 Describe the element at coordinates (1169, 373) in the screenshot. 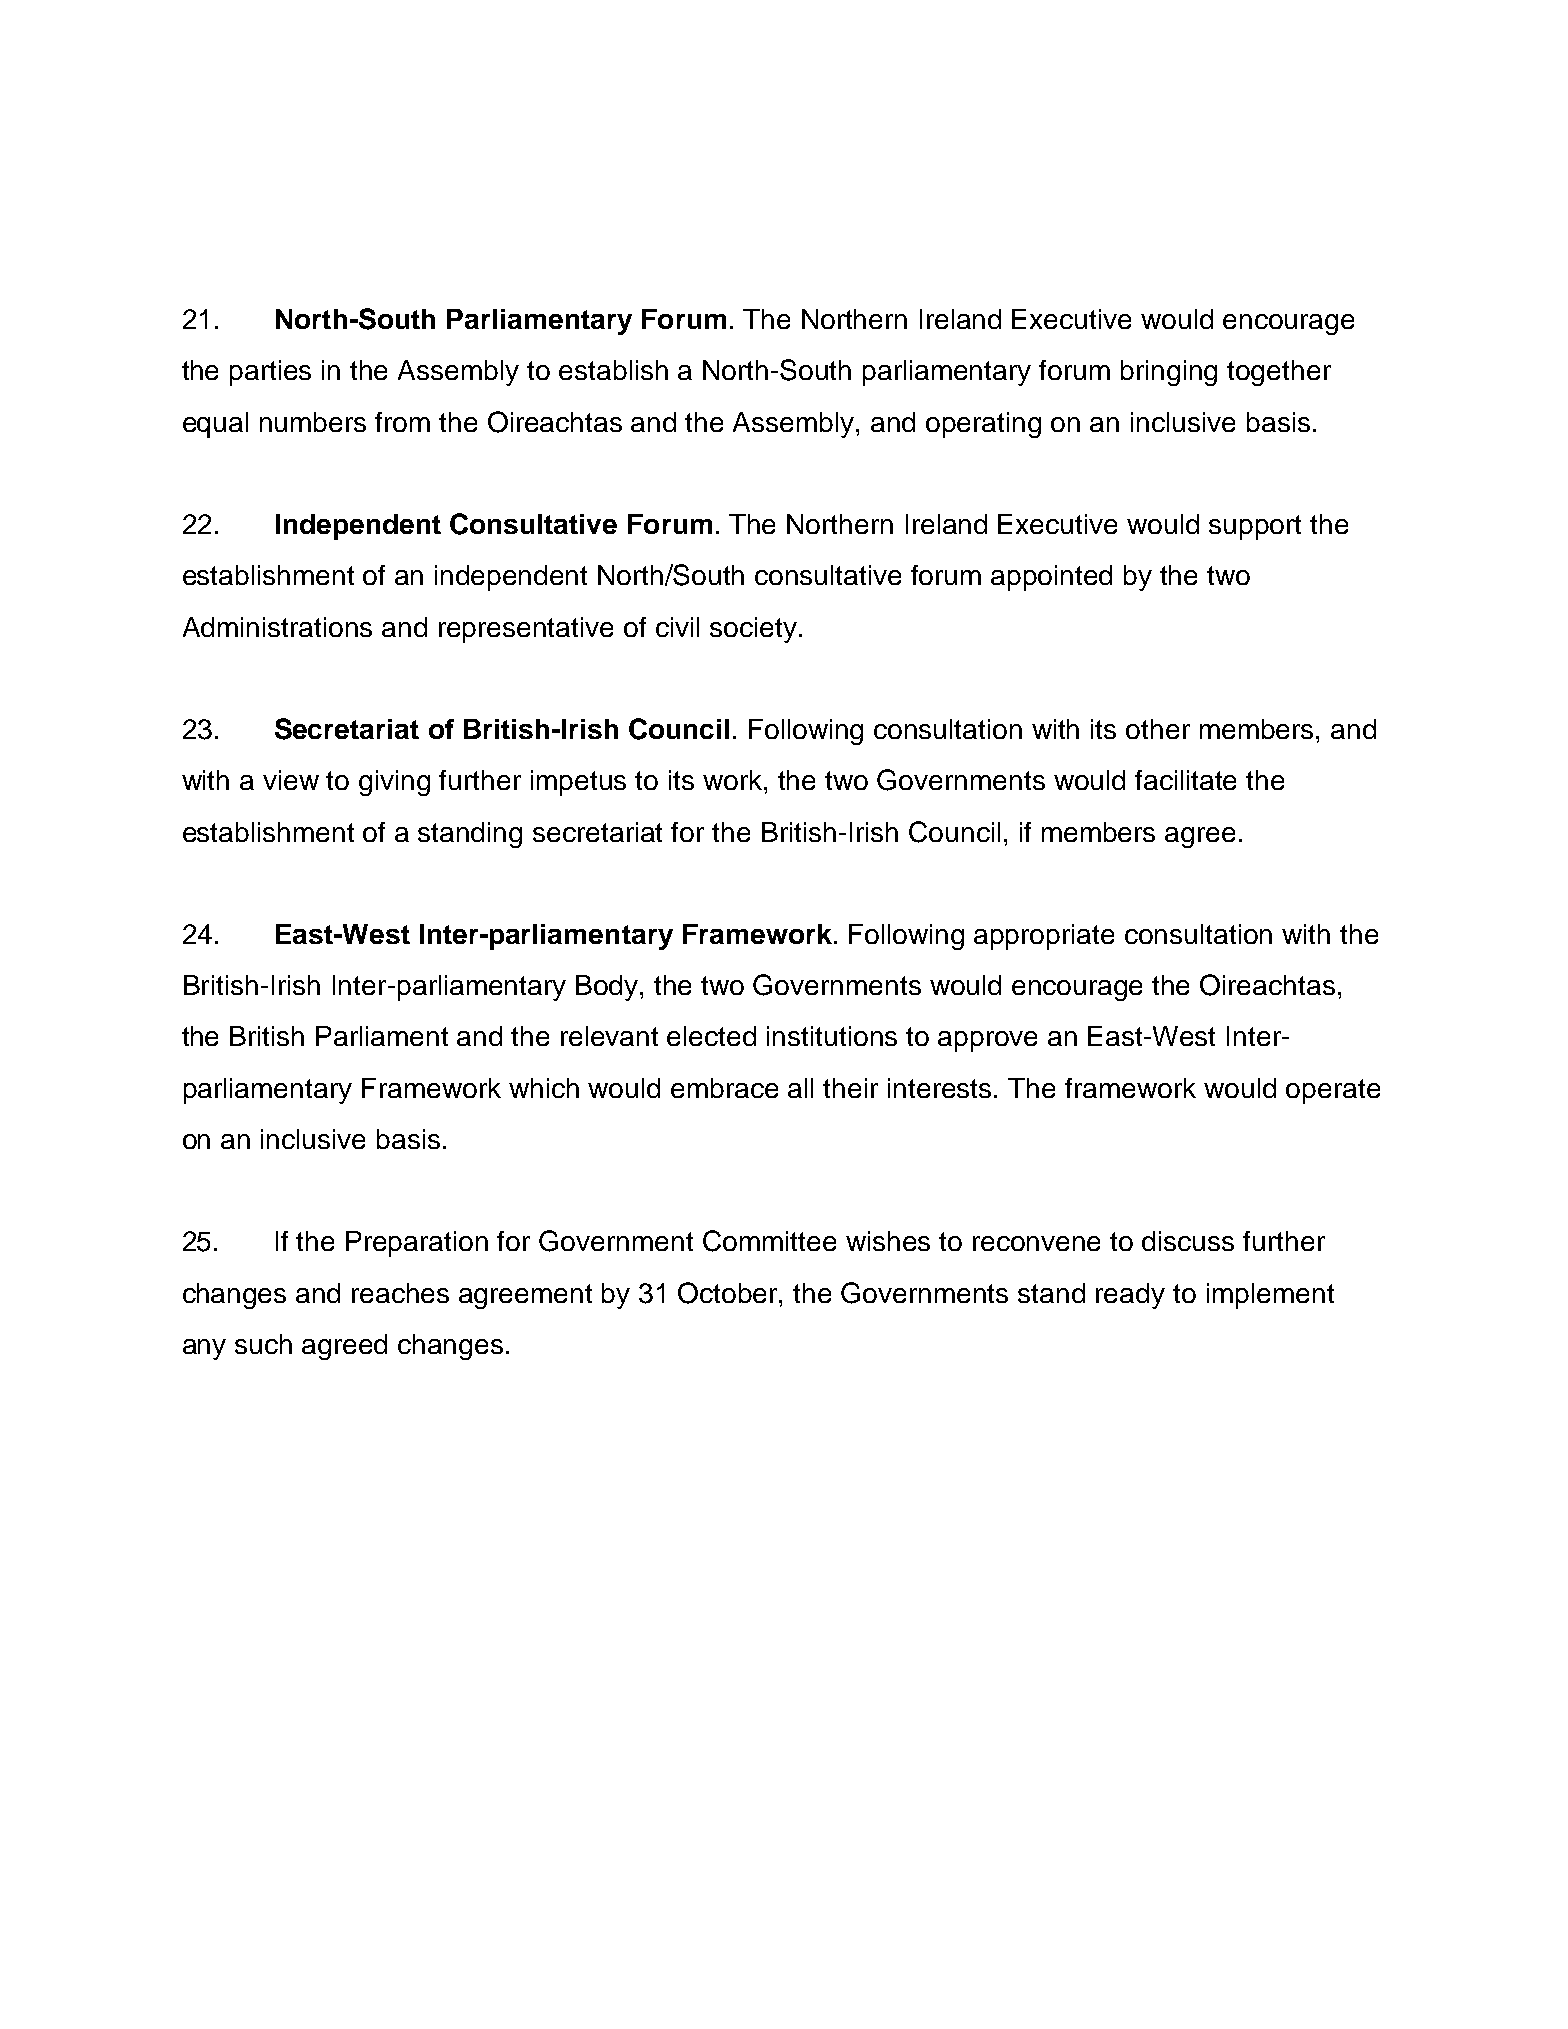

I see `bringing` at that location.
